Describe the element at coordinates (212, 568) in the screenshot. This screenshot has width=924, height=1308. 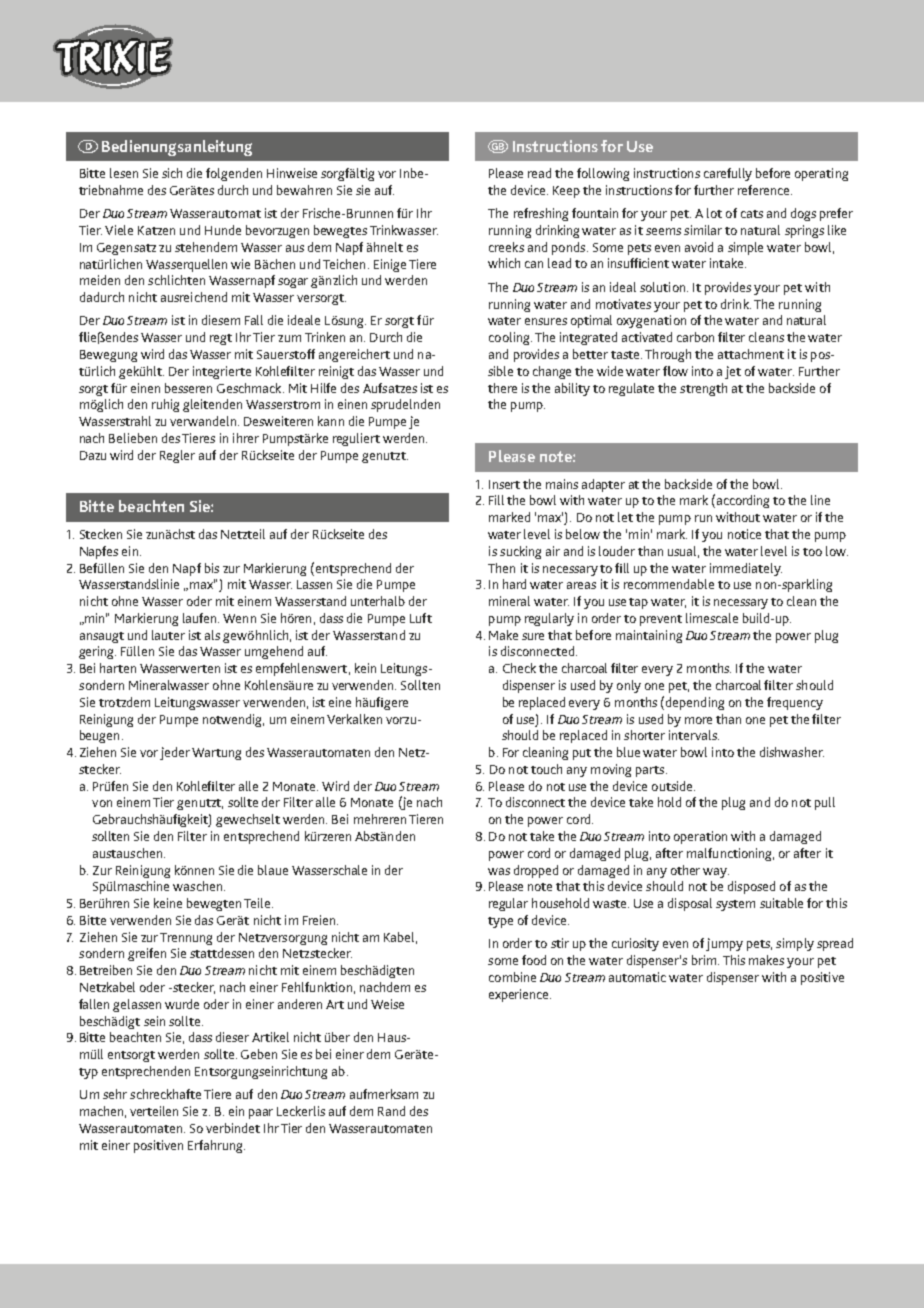
I see `bis` at that location.
